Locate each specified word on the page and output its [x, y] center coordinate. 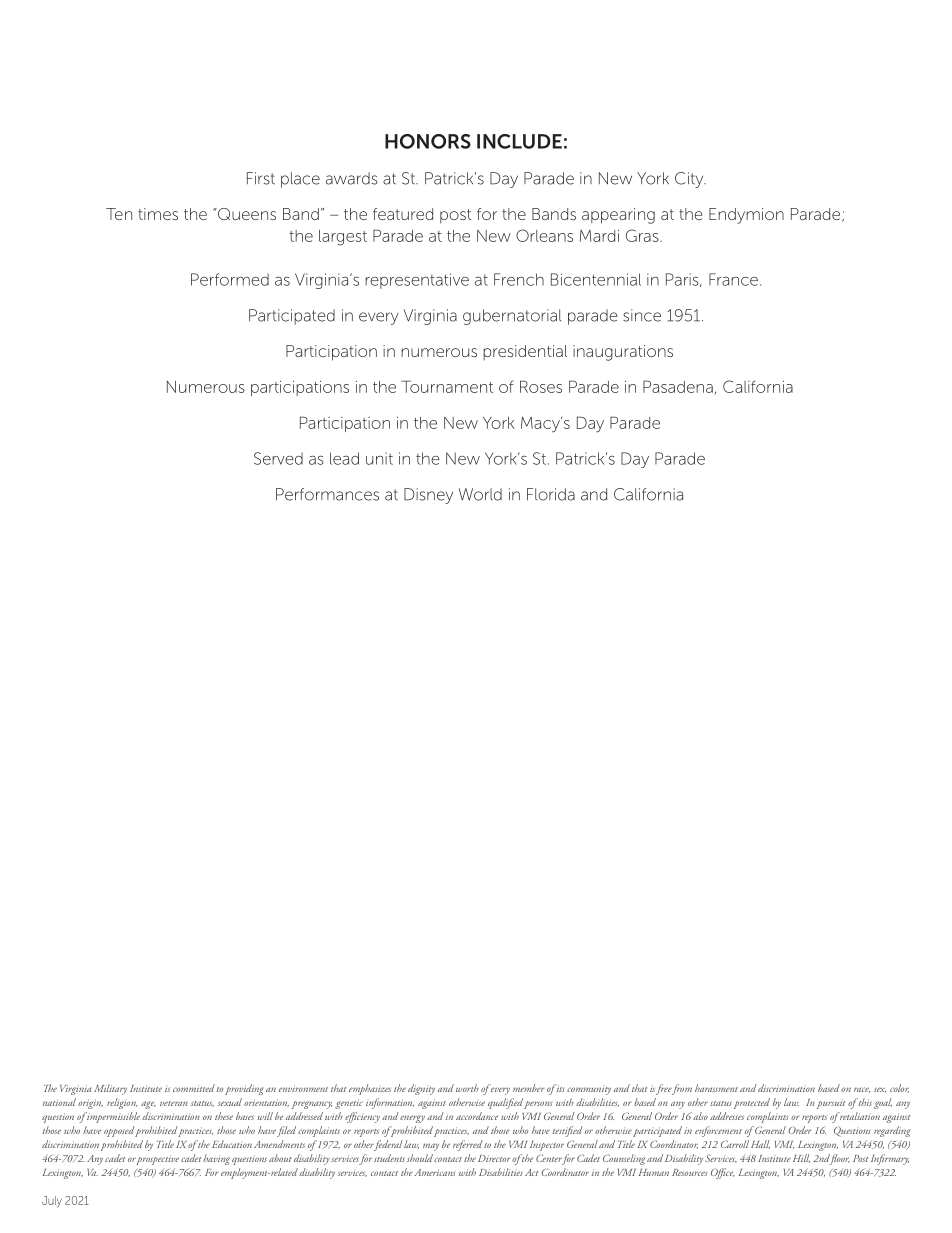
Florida [551, 494]
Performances [327, 494]
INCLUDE [519, 141]
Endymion [746, 216]
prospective [157, 1160]
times [158, 214]
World [480, 494]
